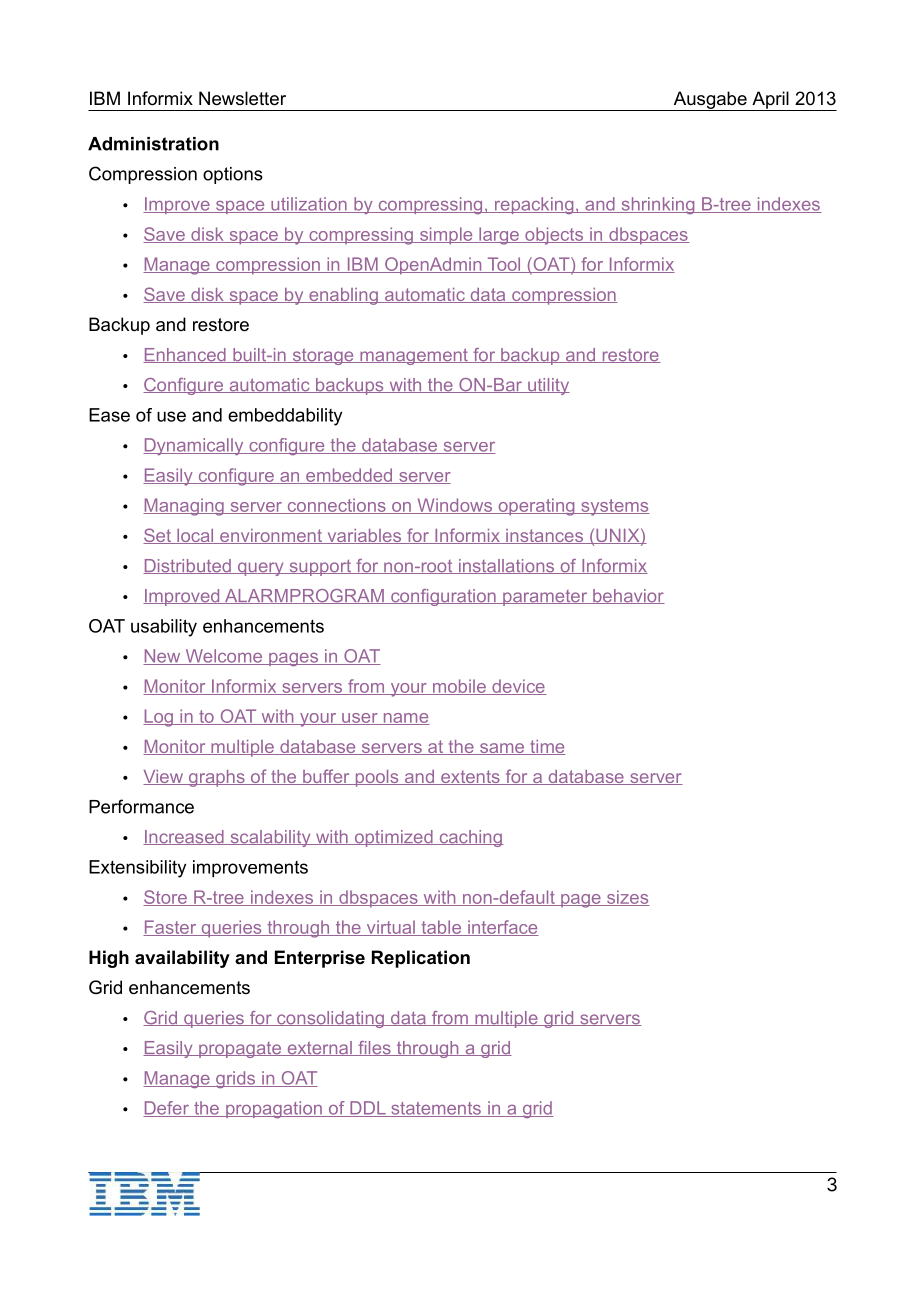  What do you see at coordinates (185, 355) in the screenshot?
I see `Enhanced` at bounding box center [185, 355].
